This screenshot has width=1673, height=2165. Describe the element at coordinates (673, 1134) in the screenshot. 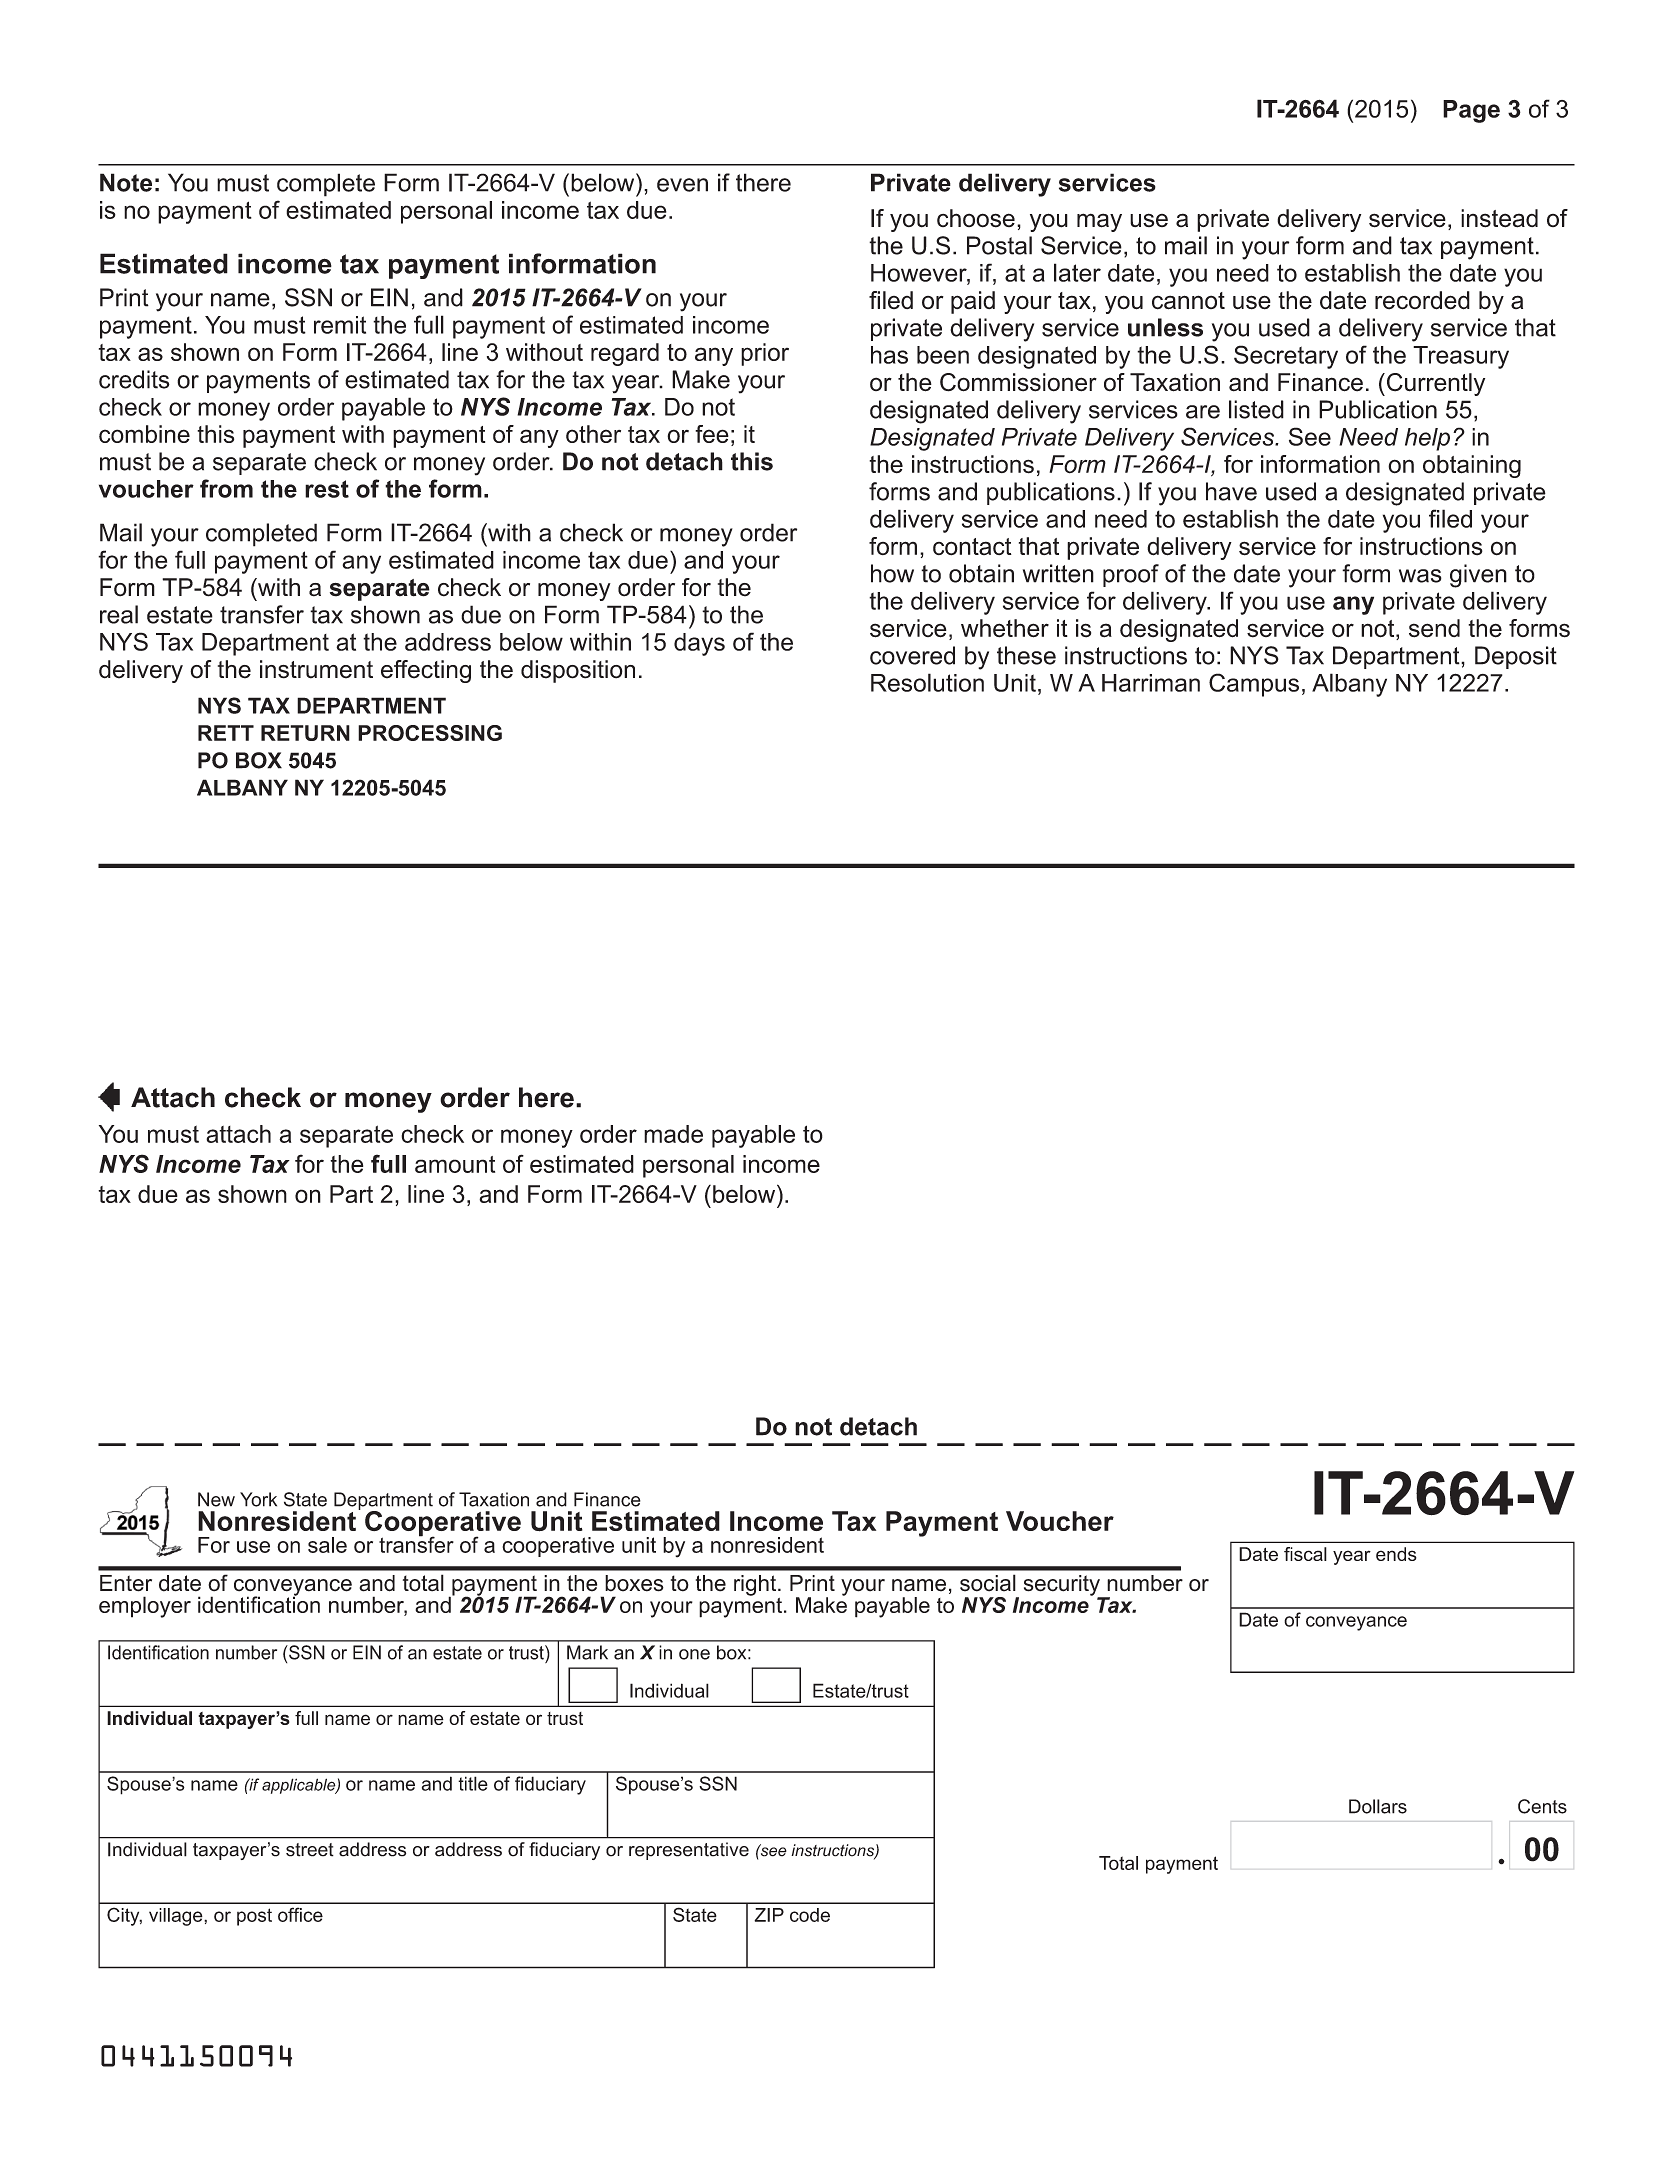

I see `made` at that location.
